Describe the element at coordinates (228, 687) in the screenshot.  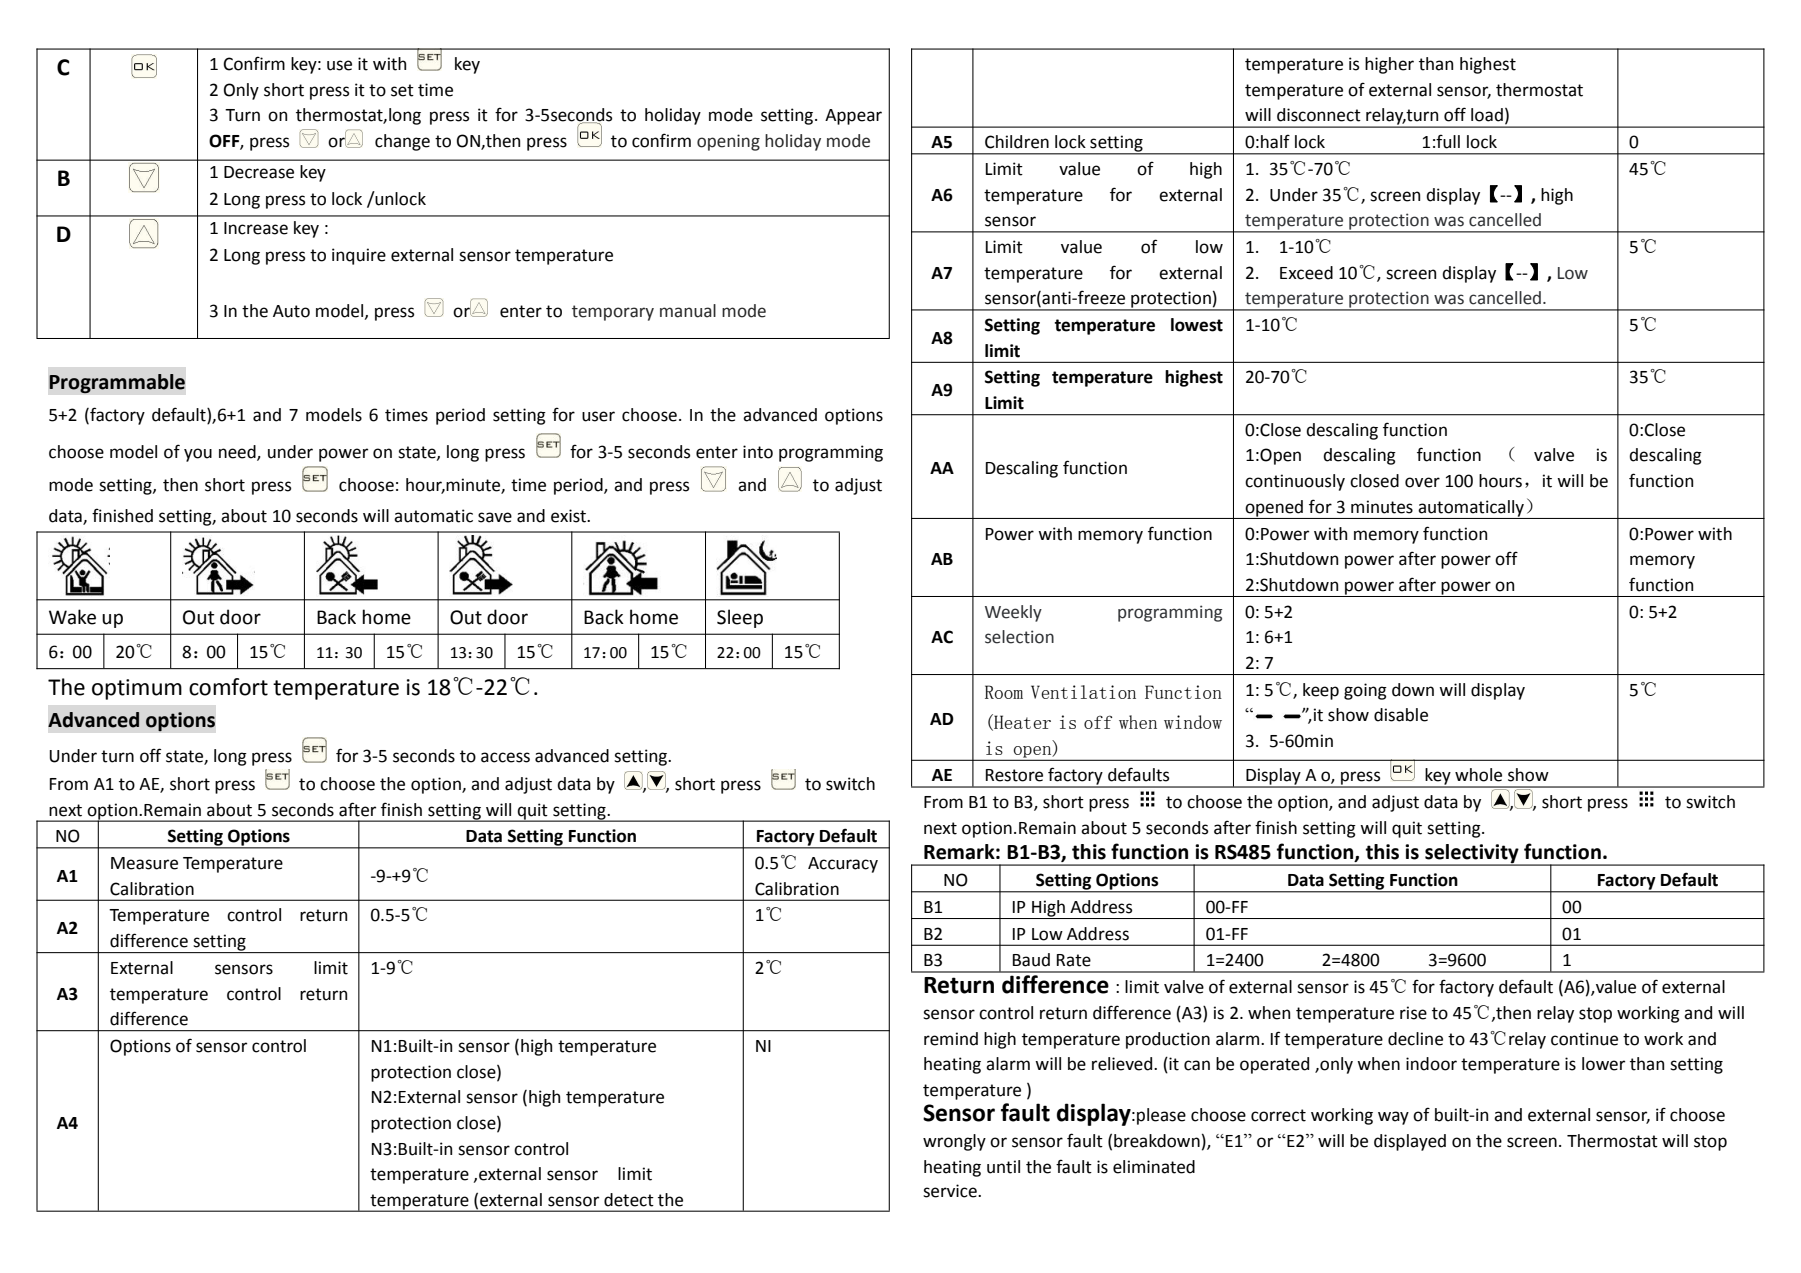
I see `comfort` at that location.
